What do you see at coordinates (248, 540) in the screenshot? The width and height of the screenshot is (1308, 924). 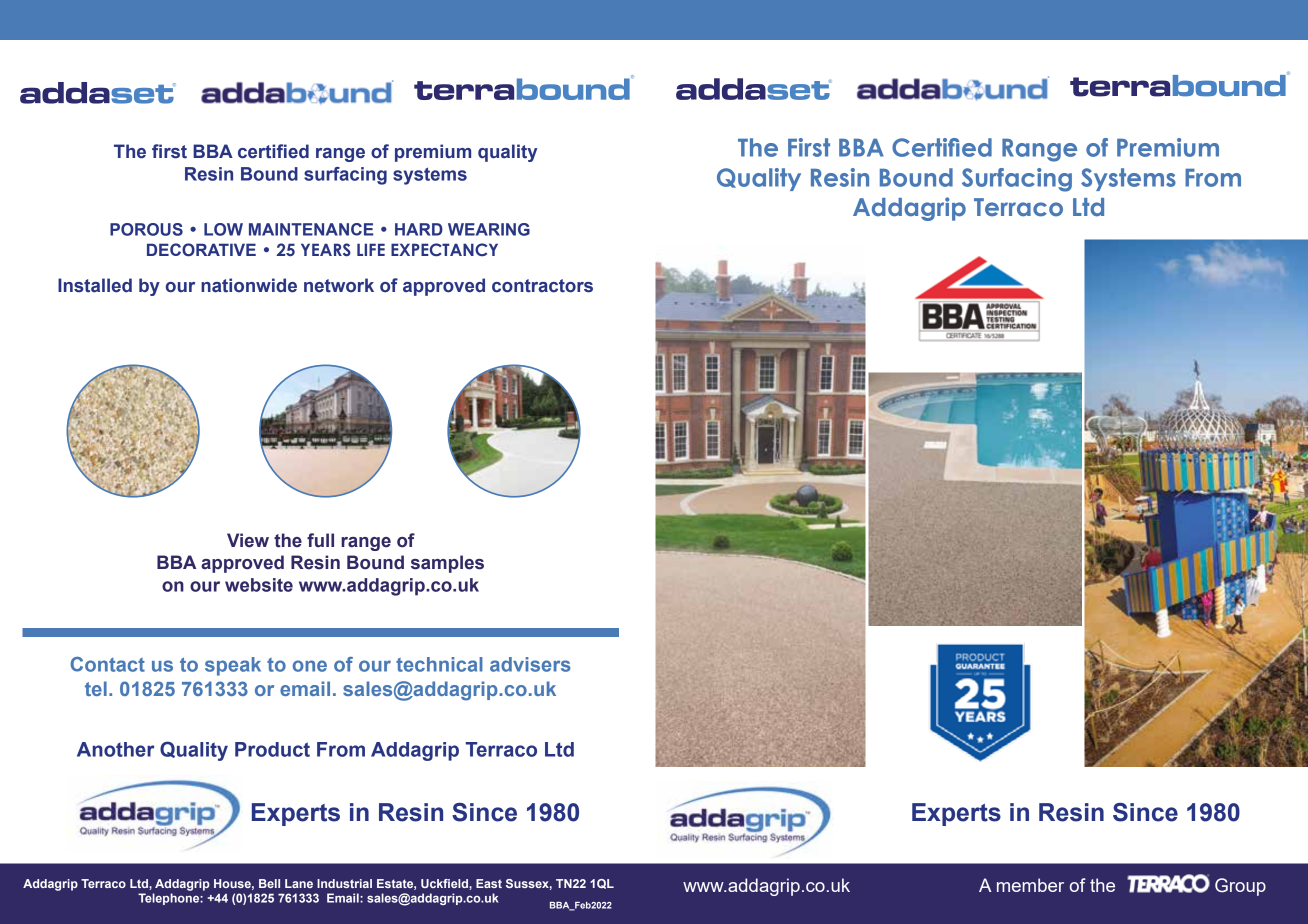 I see `View` at bounding box center [248, 540].
